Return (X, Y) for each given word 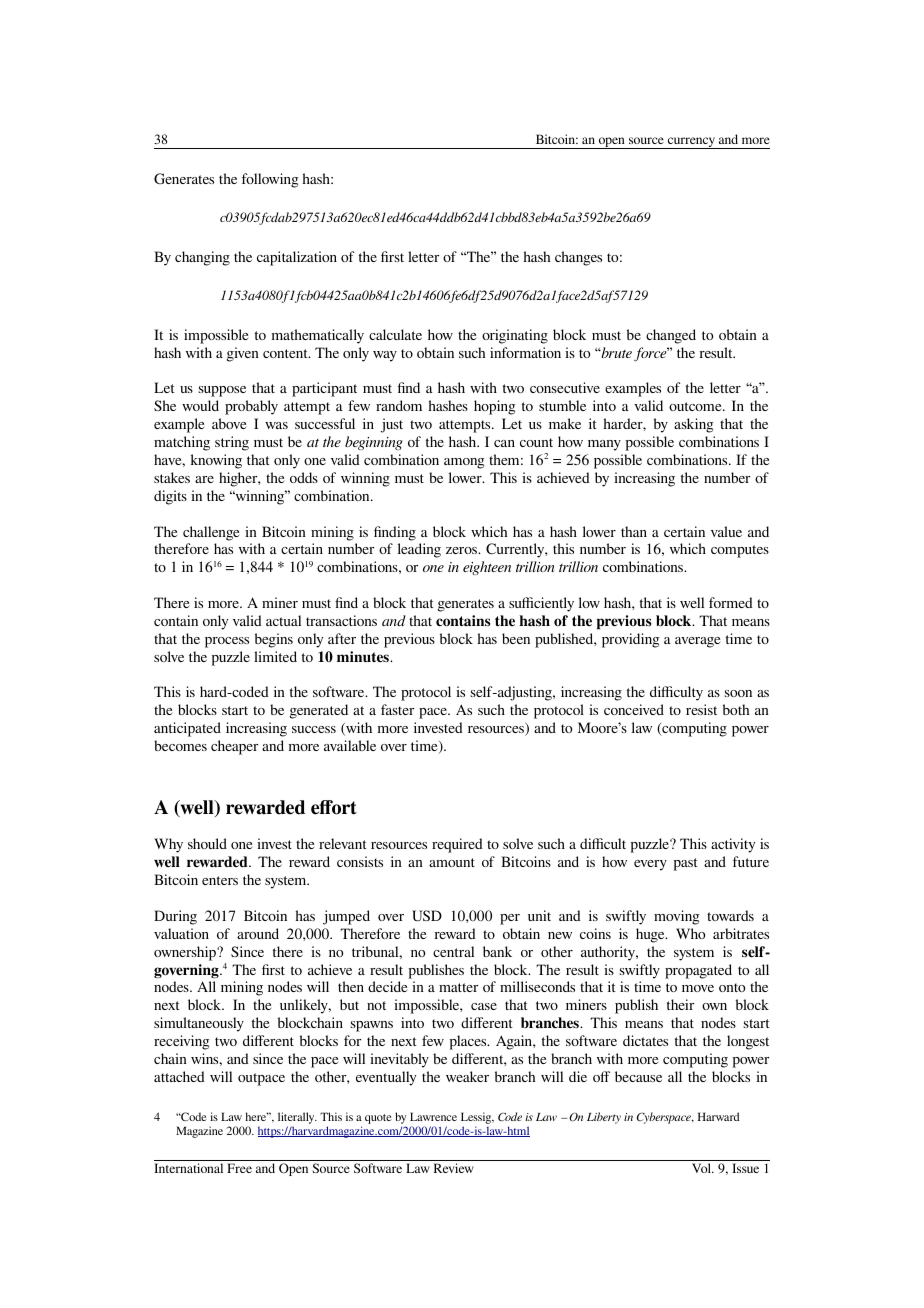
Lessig (477, 1119)
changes (578, 258)
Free (239, 1168)
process (227, 642)
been (516, 638)
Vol (703, 1168)
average (697, 642)
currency (691, 143)
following (270, 180)
